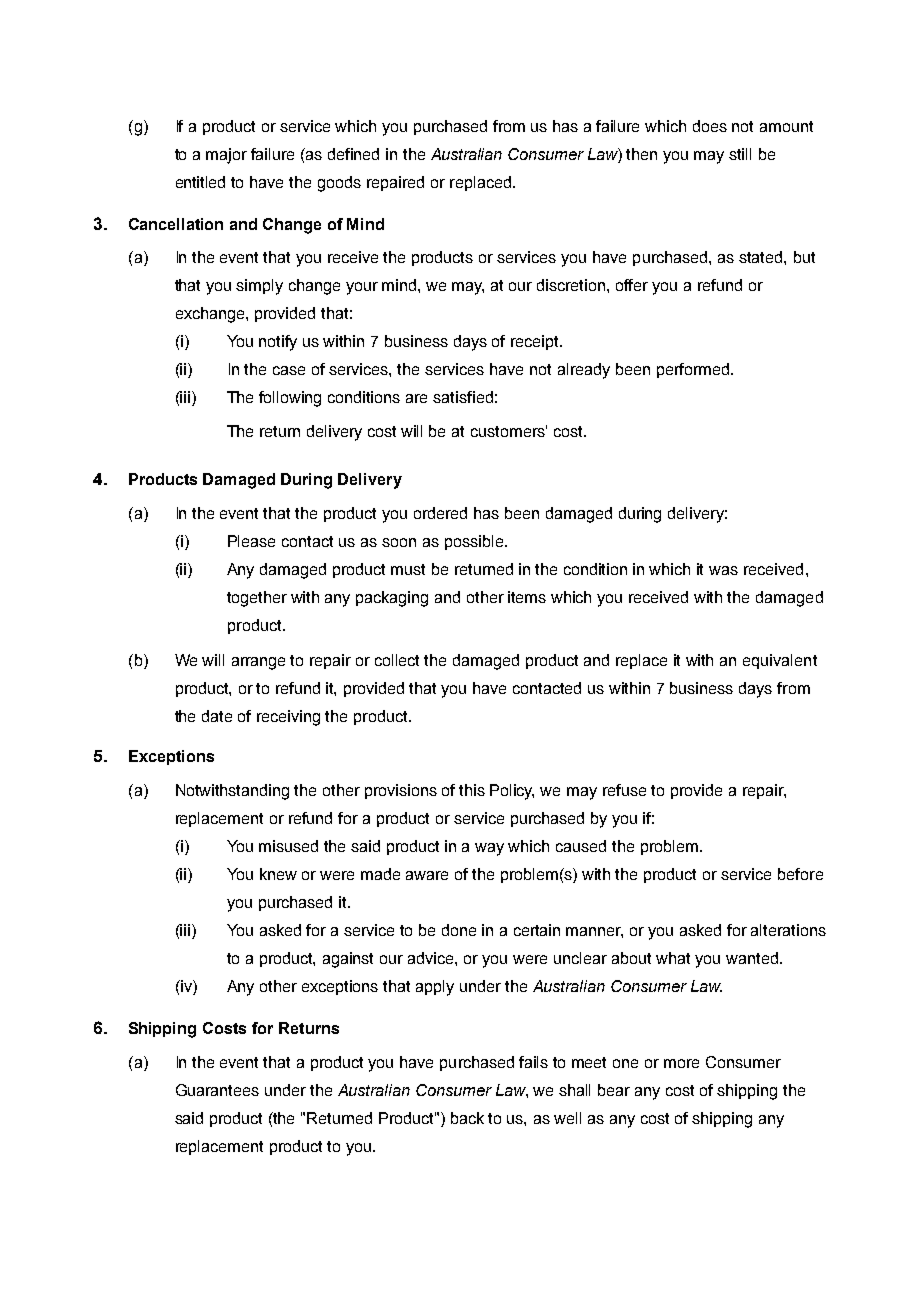  What do you see at coordinates (226, 156) in the document?
I see `major` at bounding box center [226, 156].
